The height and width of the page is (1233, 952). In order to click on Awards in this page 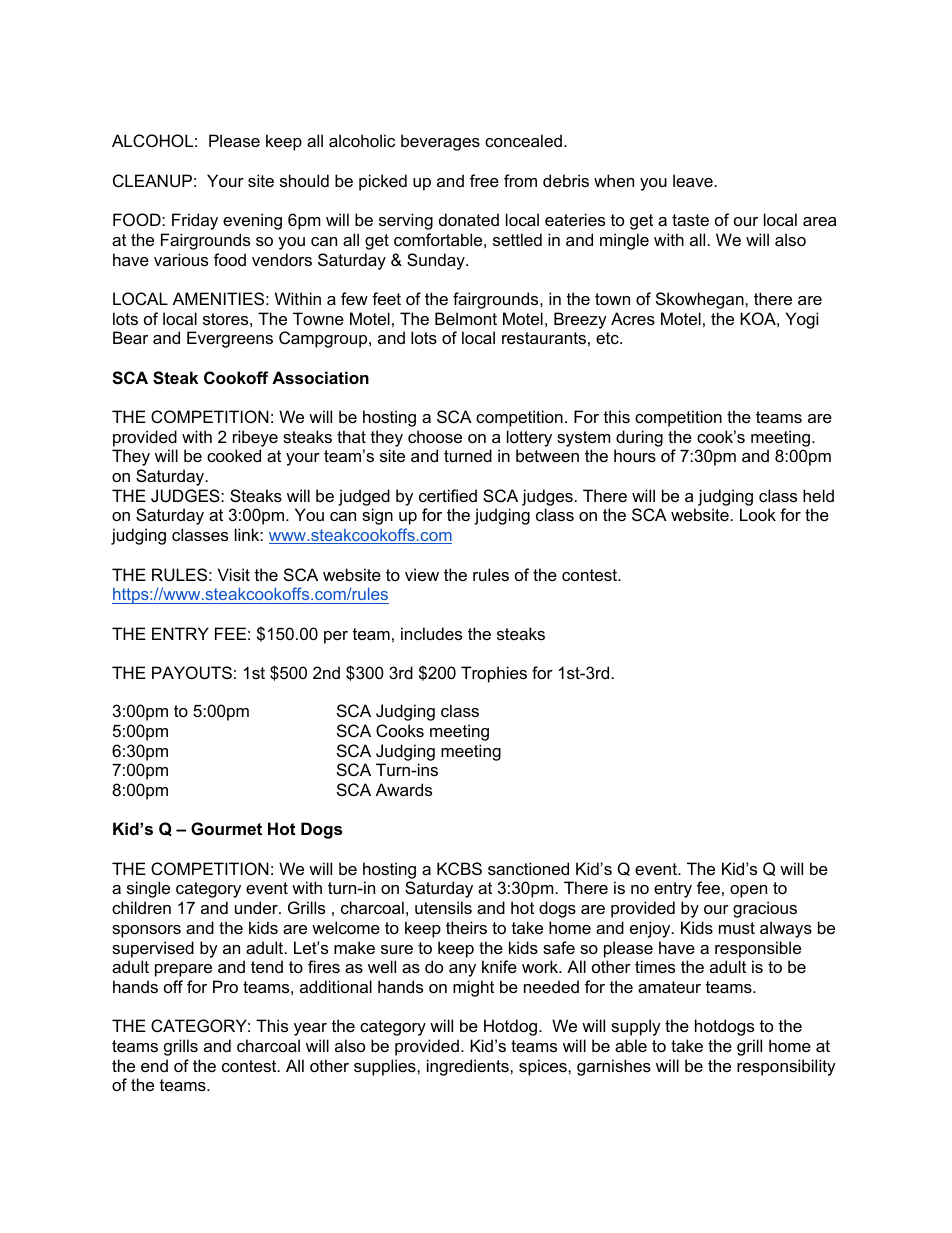, I will do `click(404, 789)`.
